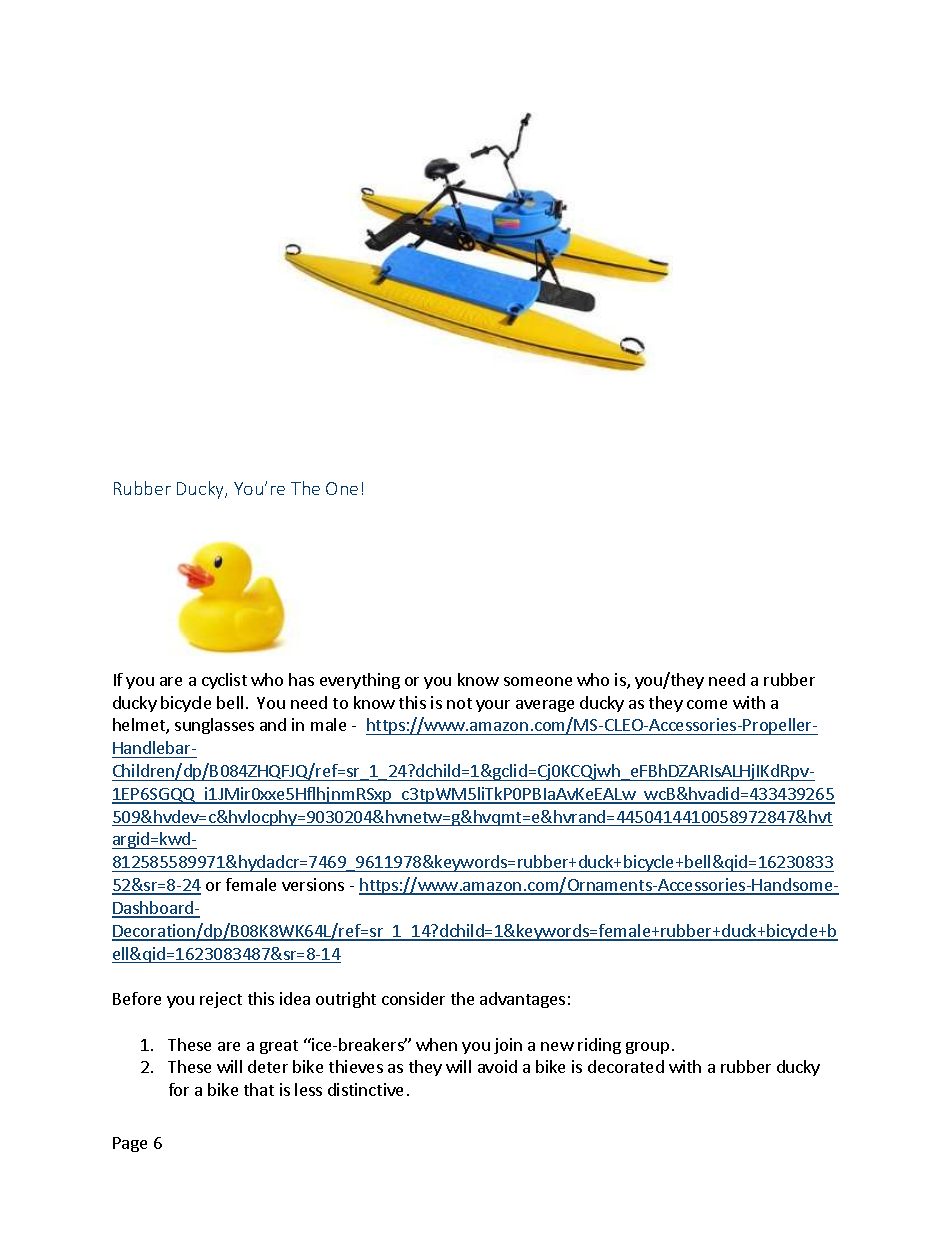  What do you see at coordinates (130, 1144) in the screenshot?
I see `Page` at bounding box center [130, 1144].
